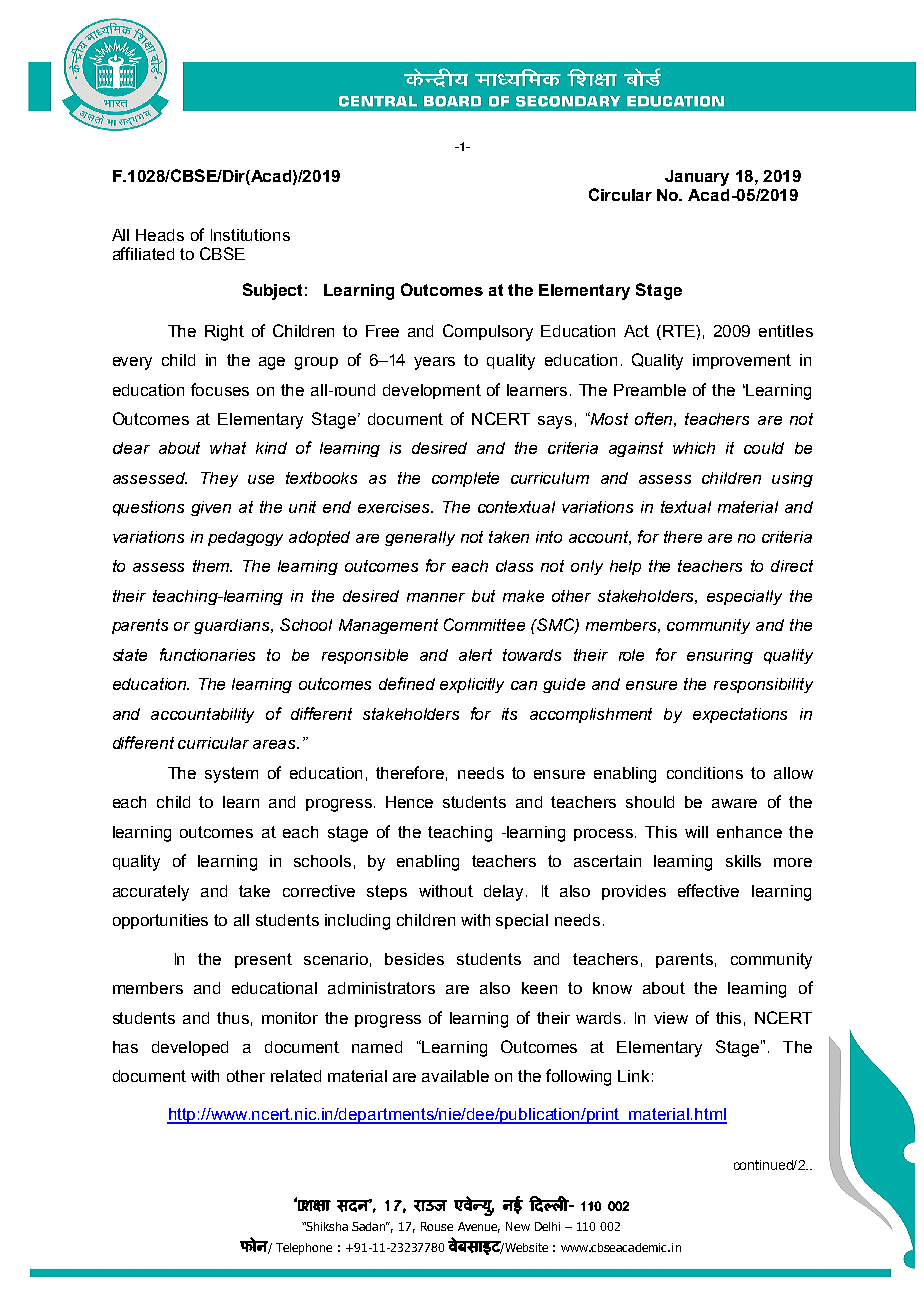 The height and width of the image is (1308, 924). I want to click on accurately, so click(151, 893).
